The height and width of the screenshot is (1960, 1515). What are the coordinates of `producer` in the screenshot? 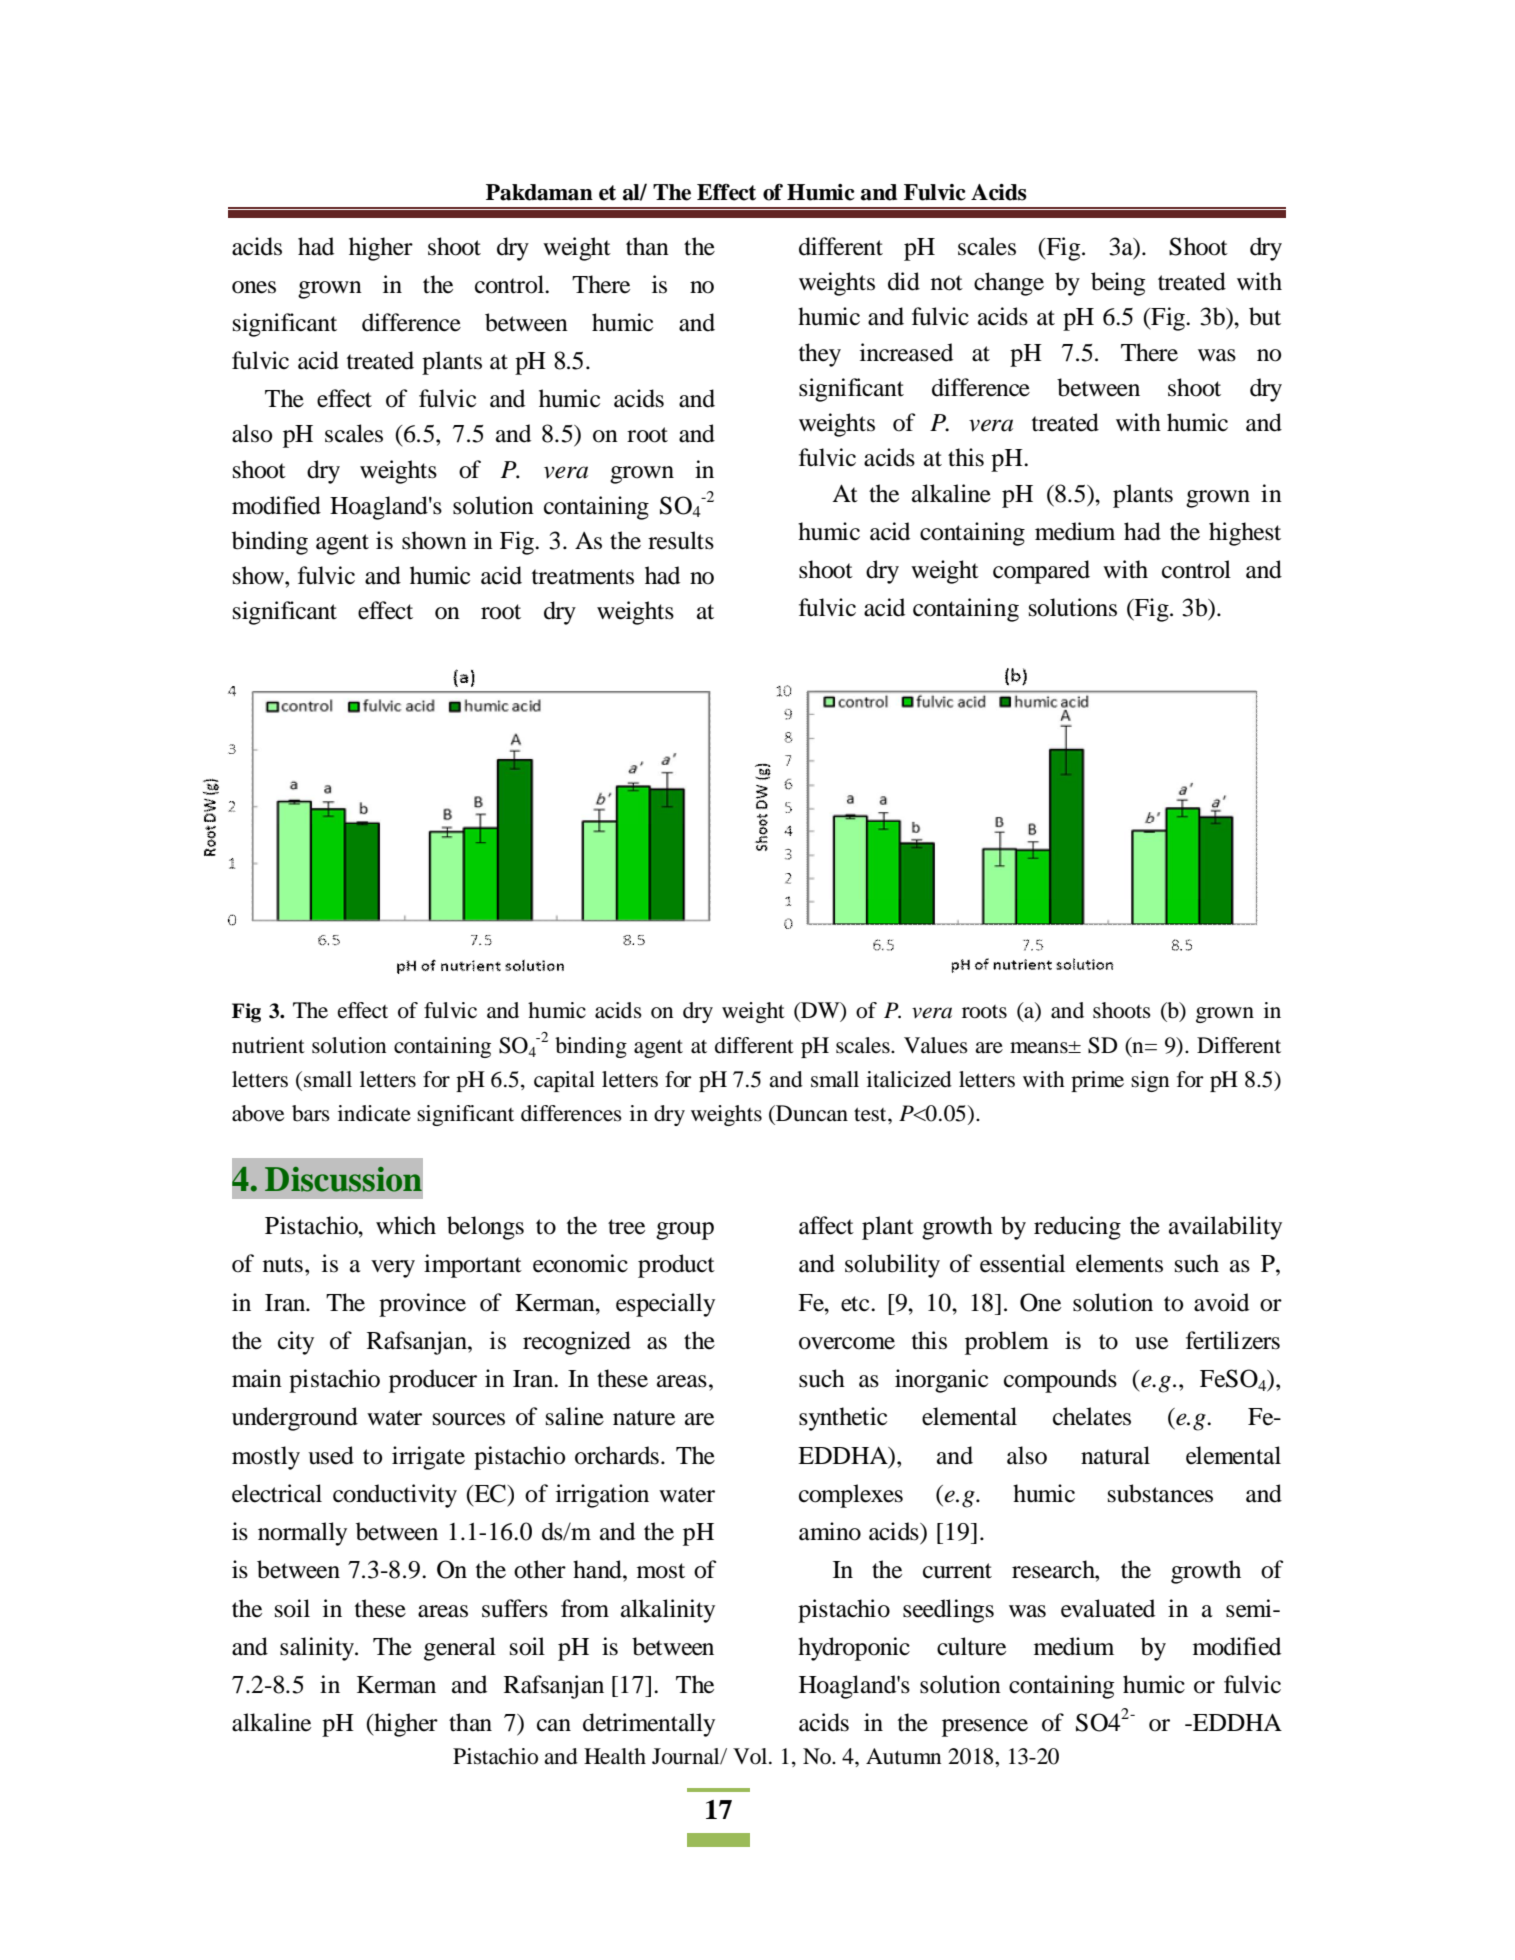 It's located at (433, 1381).
